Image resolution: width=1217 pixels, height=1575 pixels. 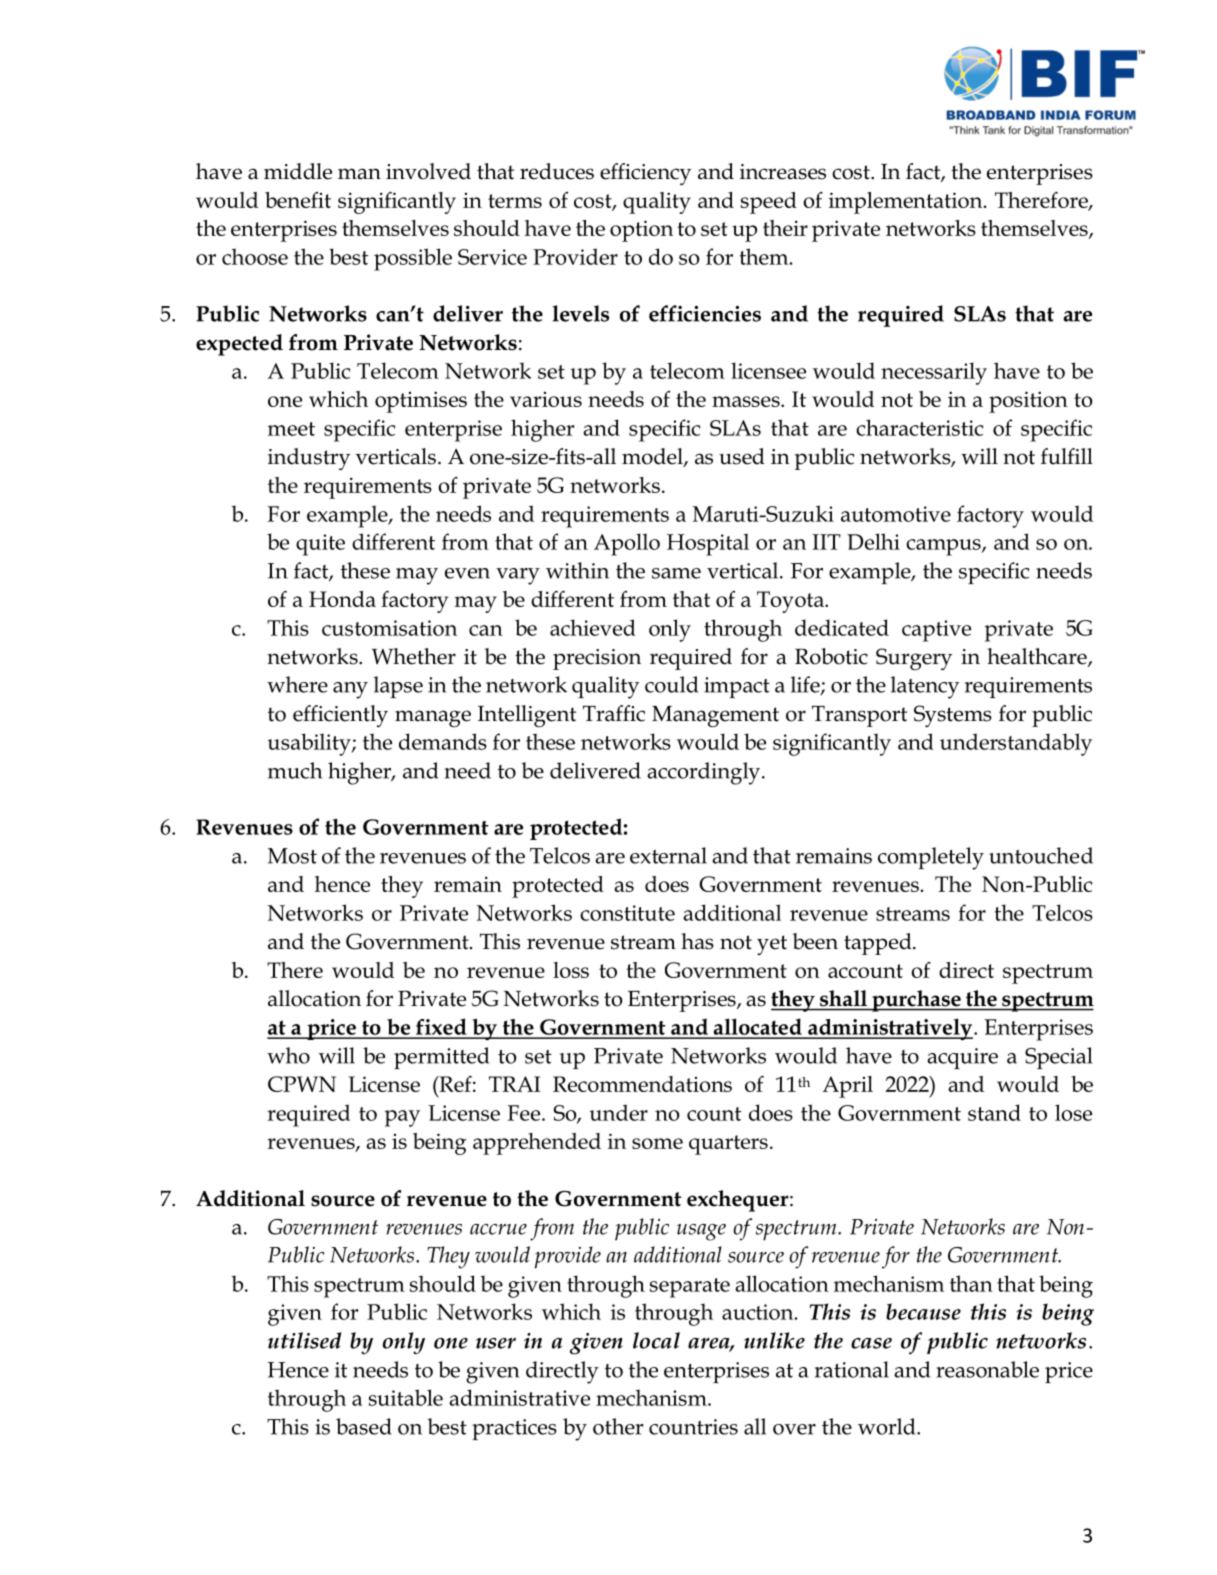 I want to click on benefit, so click(x=298, y=200).
